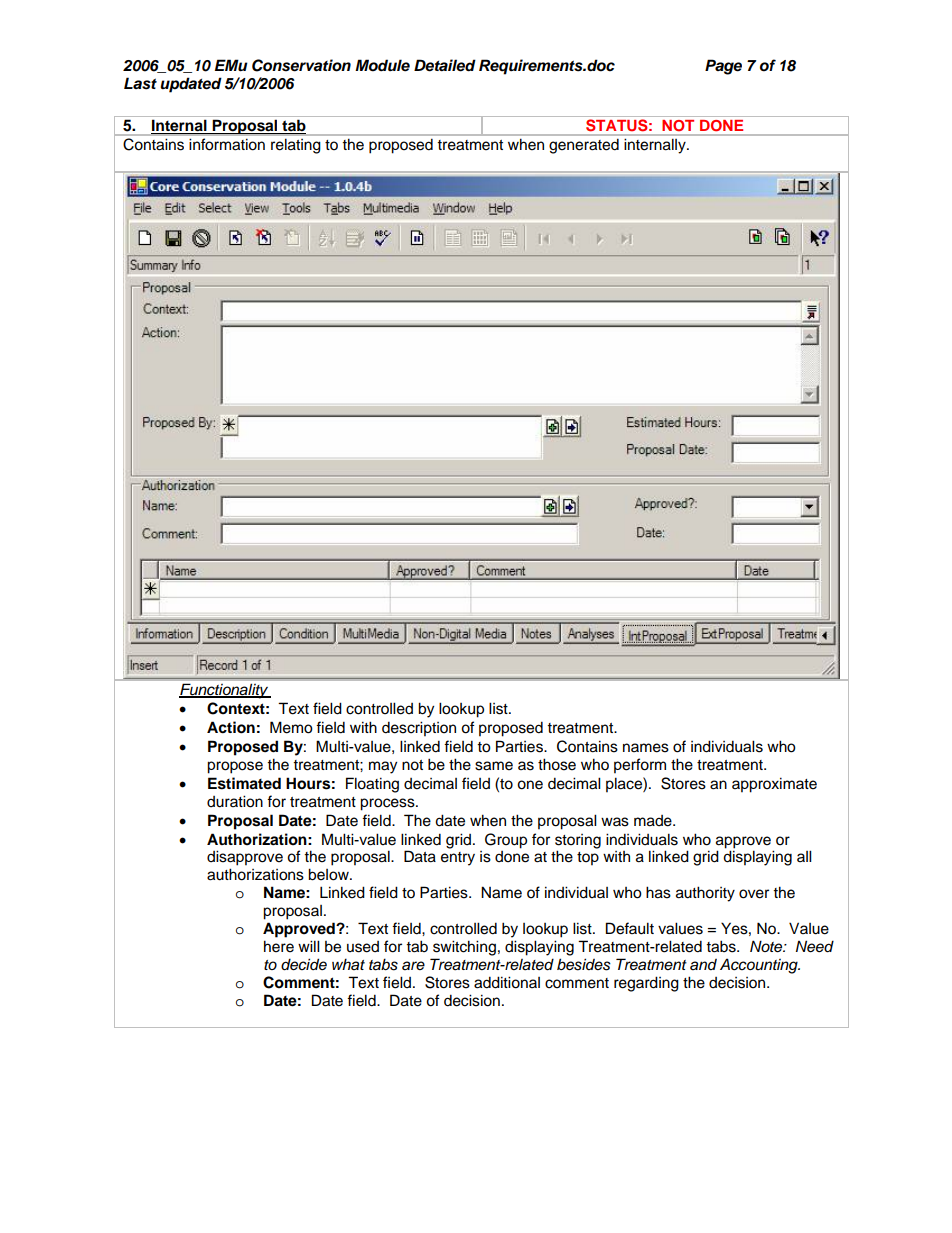 Image resolution: width=952 pixels, height=1233 pixels. I want to click on Accounting, so click(760, 966).
